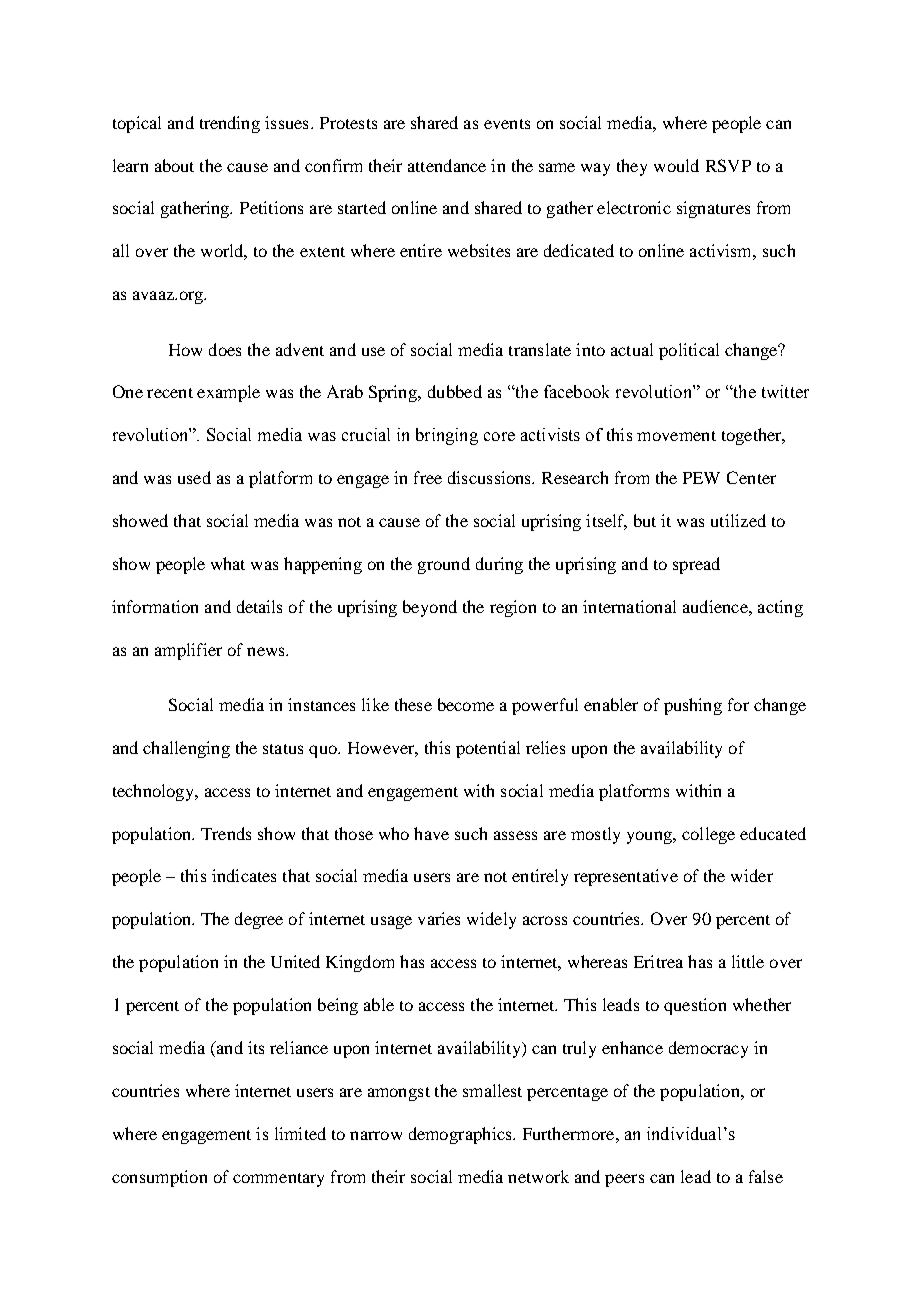  Describe the element at coordinates (447, 165) in the page. I see `attendance` at that location.
